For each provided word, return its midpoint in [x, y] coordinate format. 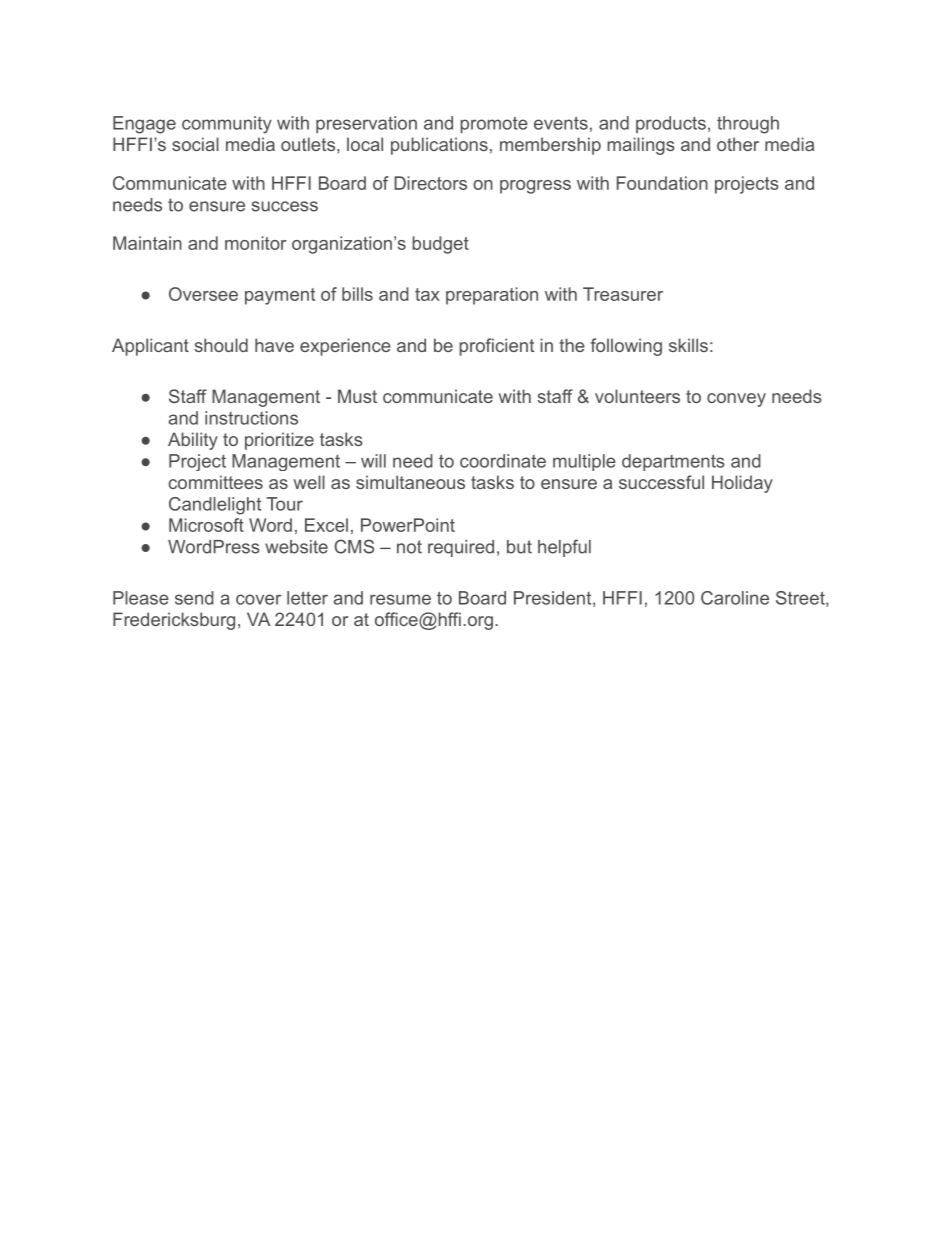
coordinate [503, 461]
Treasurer [623, 294]
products [671, 124]
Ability [193, 441]
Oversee [203, 294]
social [195, 144]
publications [439, 146]
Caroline [735, 598]
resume [400, 599]
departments [673, 462]
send [194, 598]
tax [427, 294]
